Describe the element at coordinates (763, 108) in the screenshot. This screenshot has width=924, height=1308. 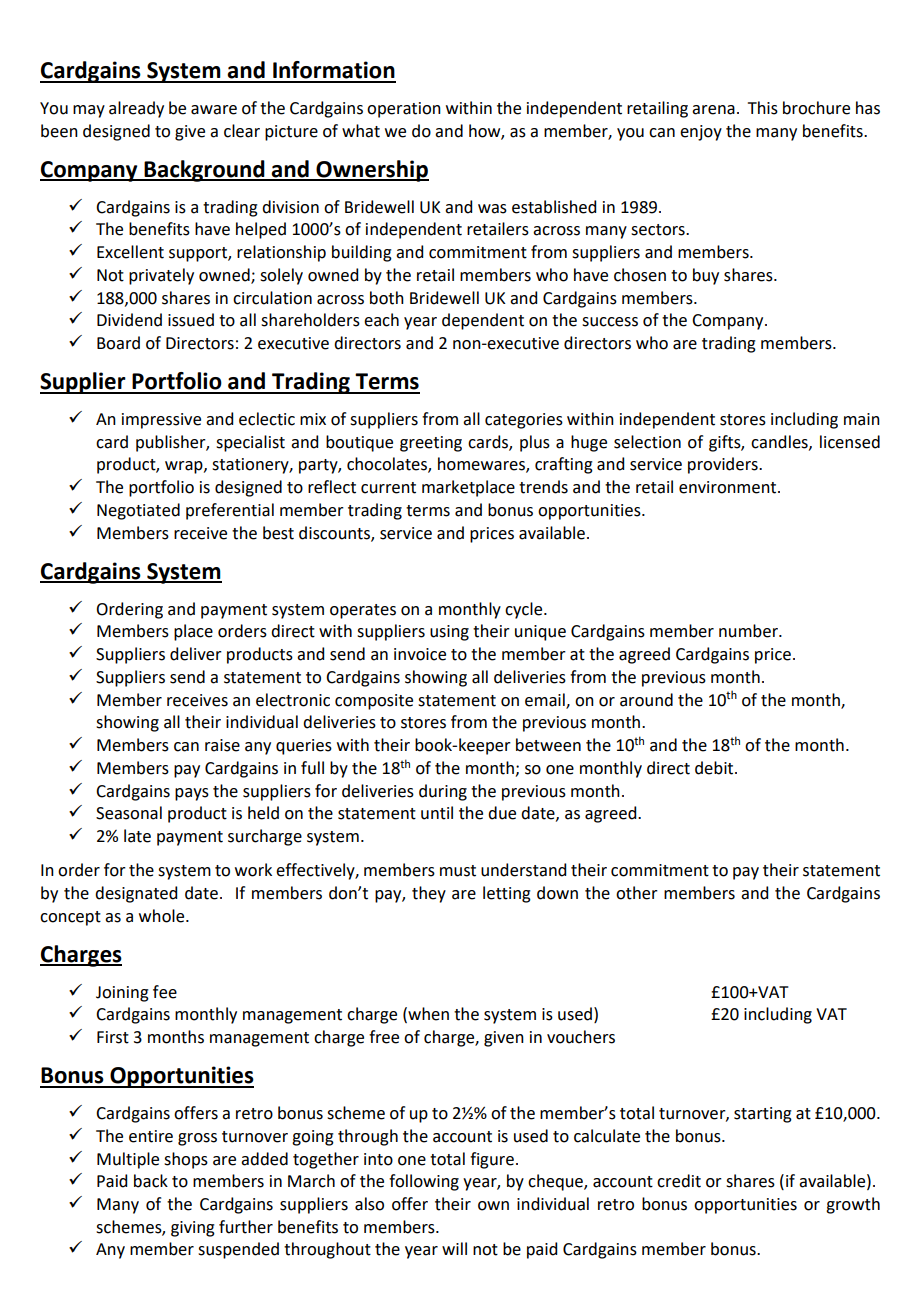
I see `This` at that location.
